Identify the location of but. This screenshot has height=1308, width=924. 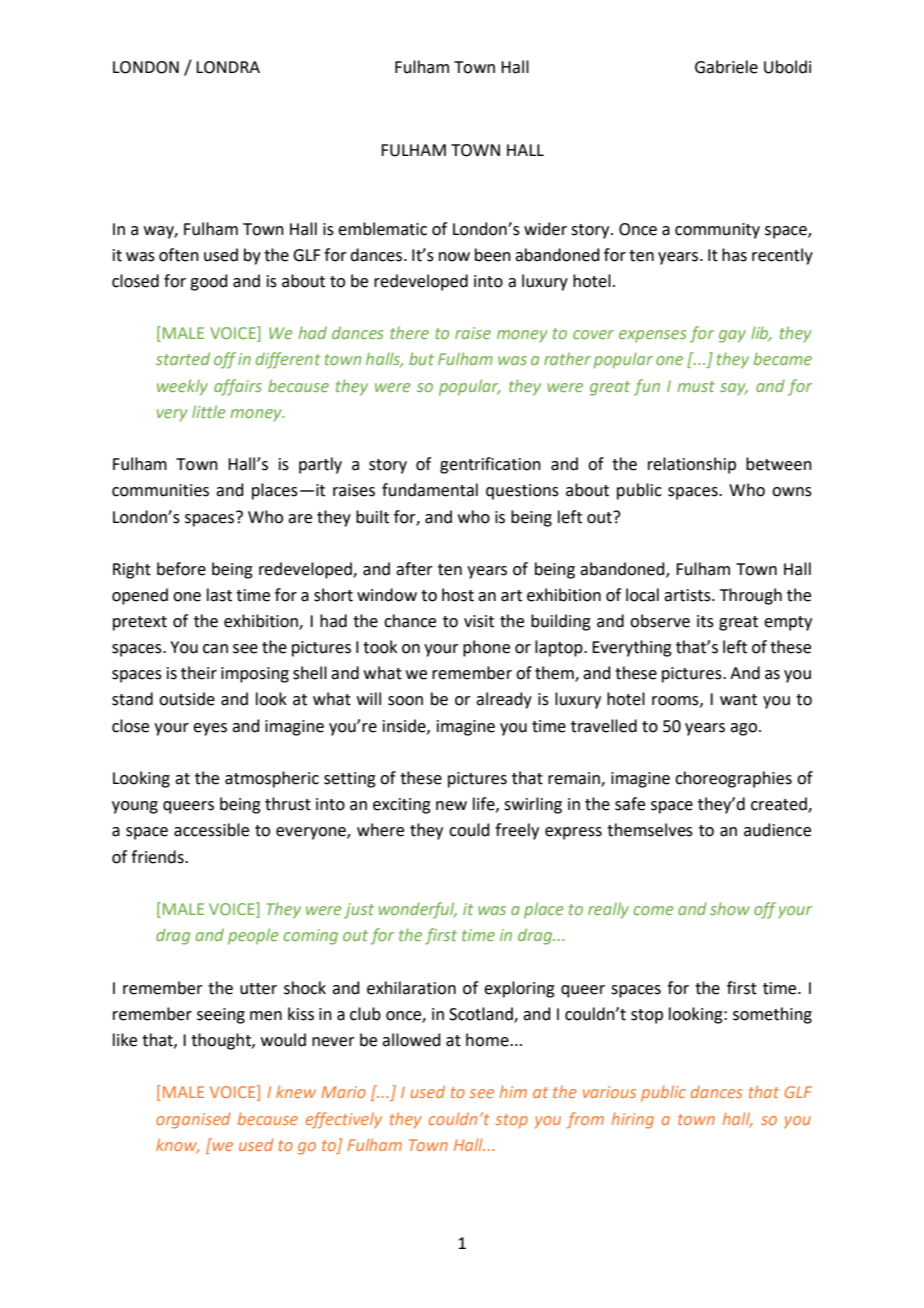
(421, 358).
